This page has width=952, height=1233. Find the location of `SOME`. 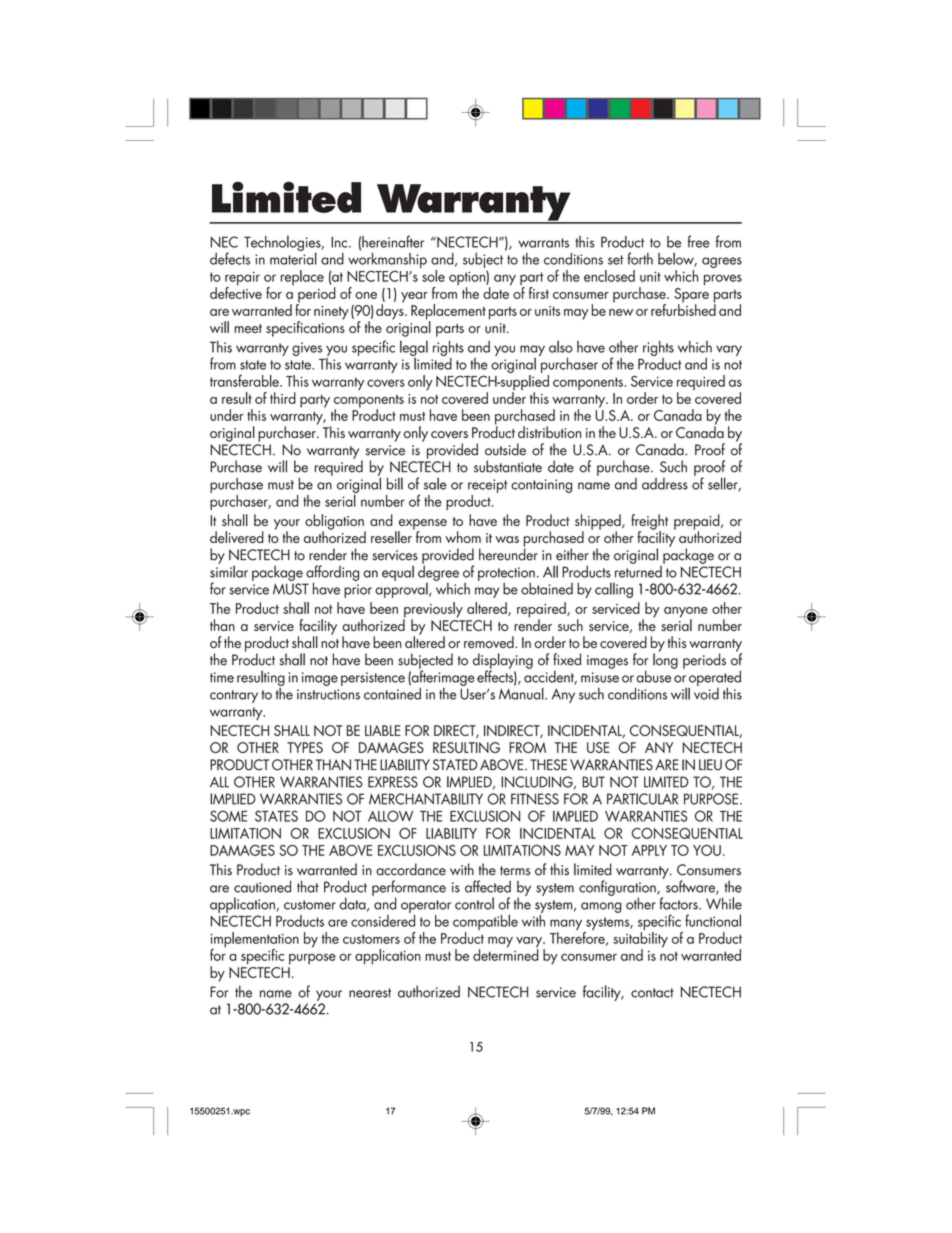

SOME is located at coordinates (228, 816).
